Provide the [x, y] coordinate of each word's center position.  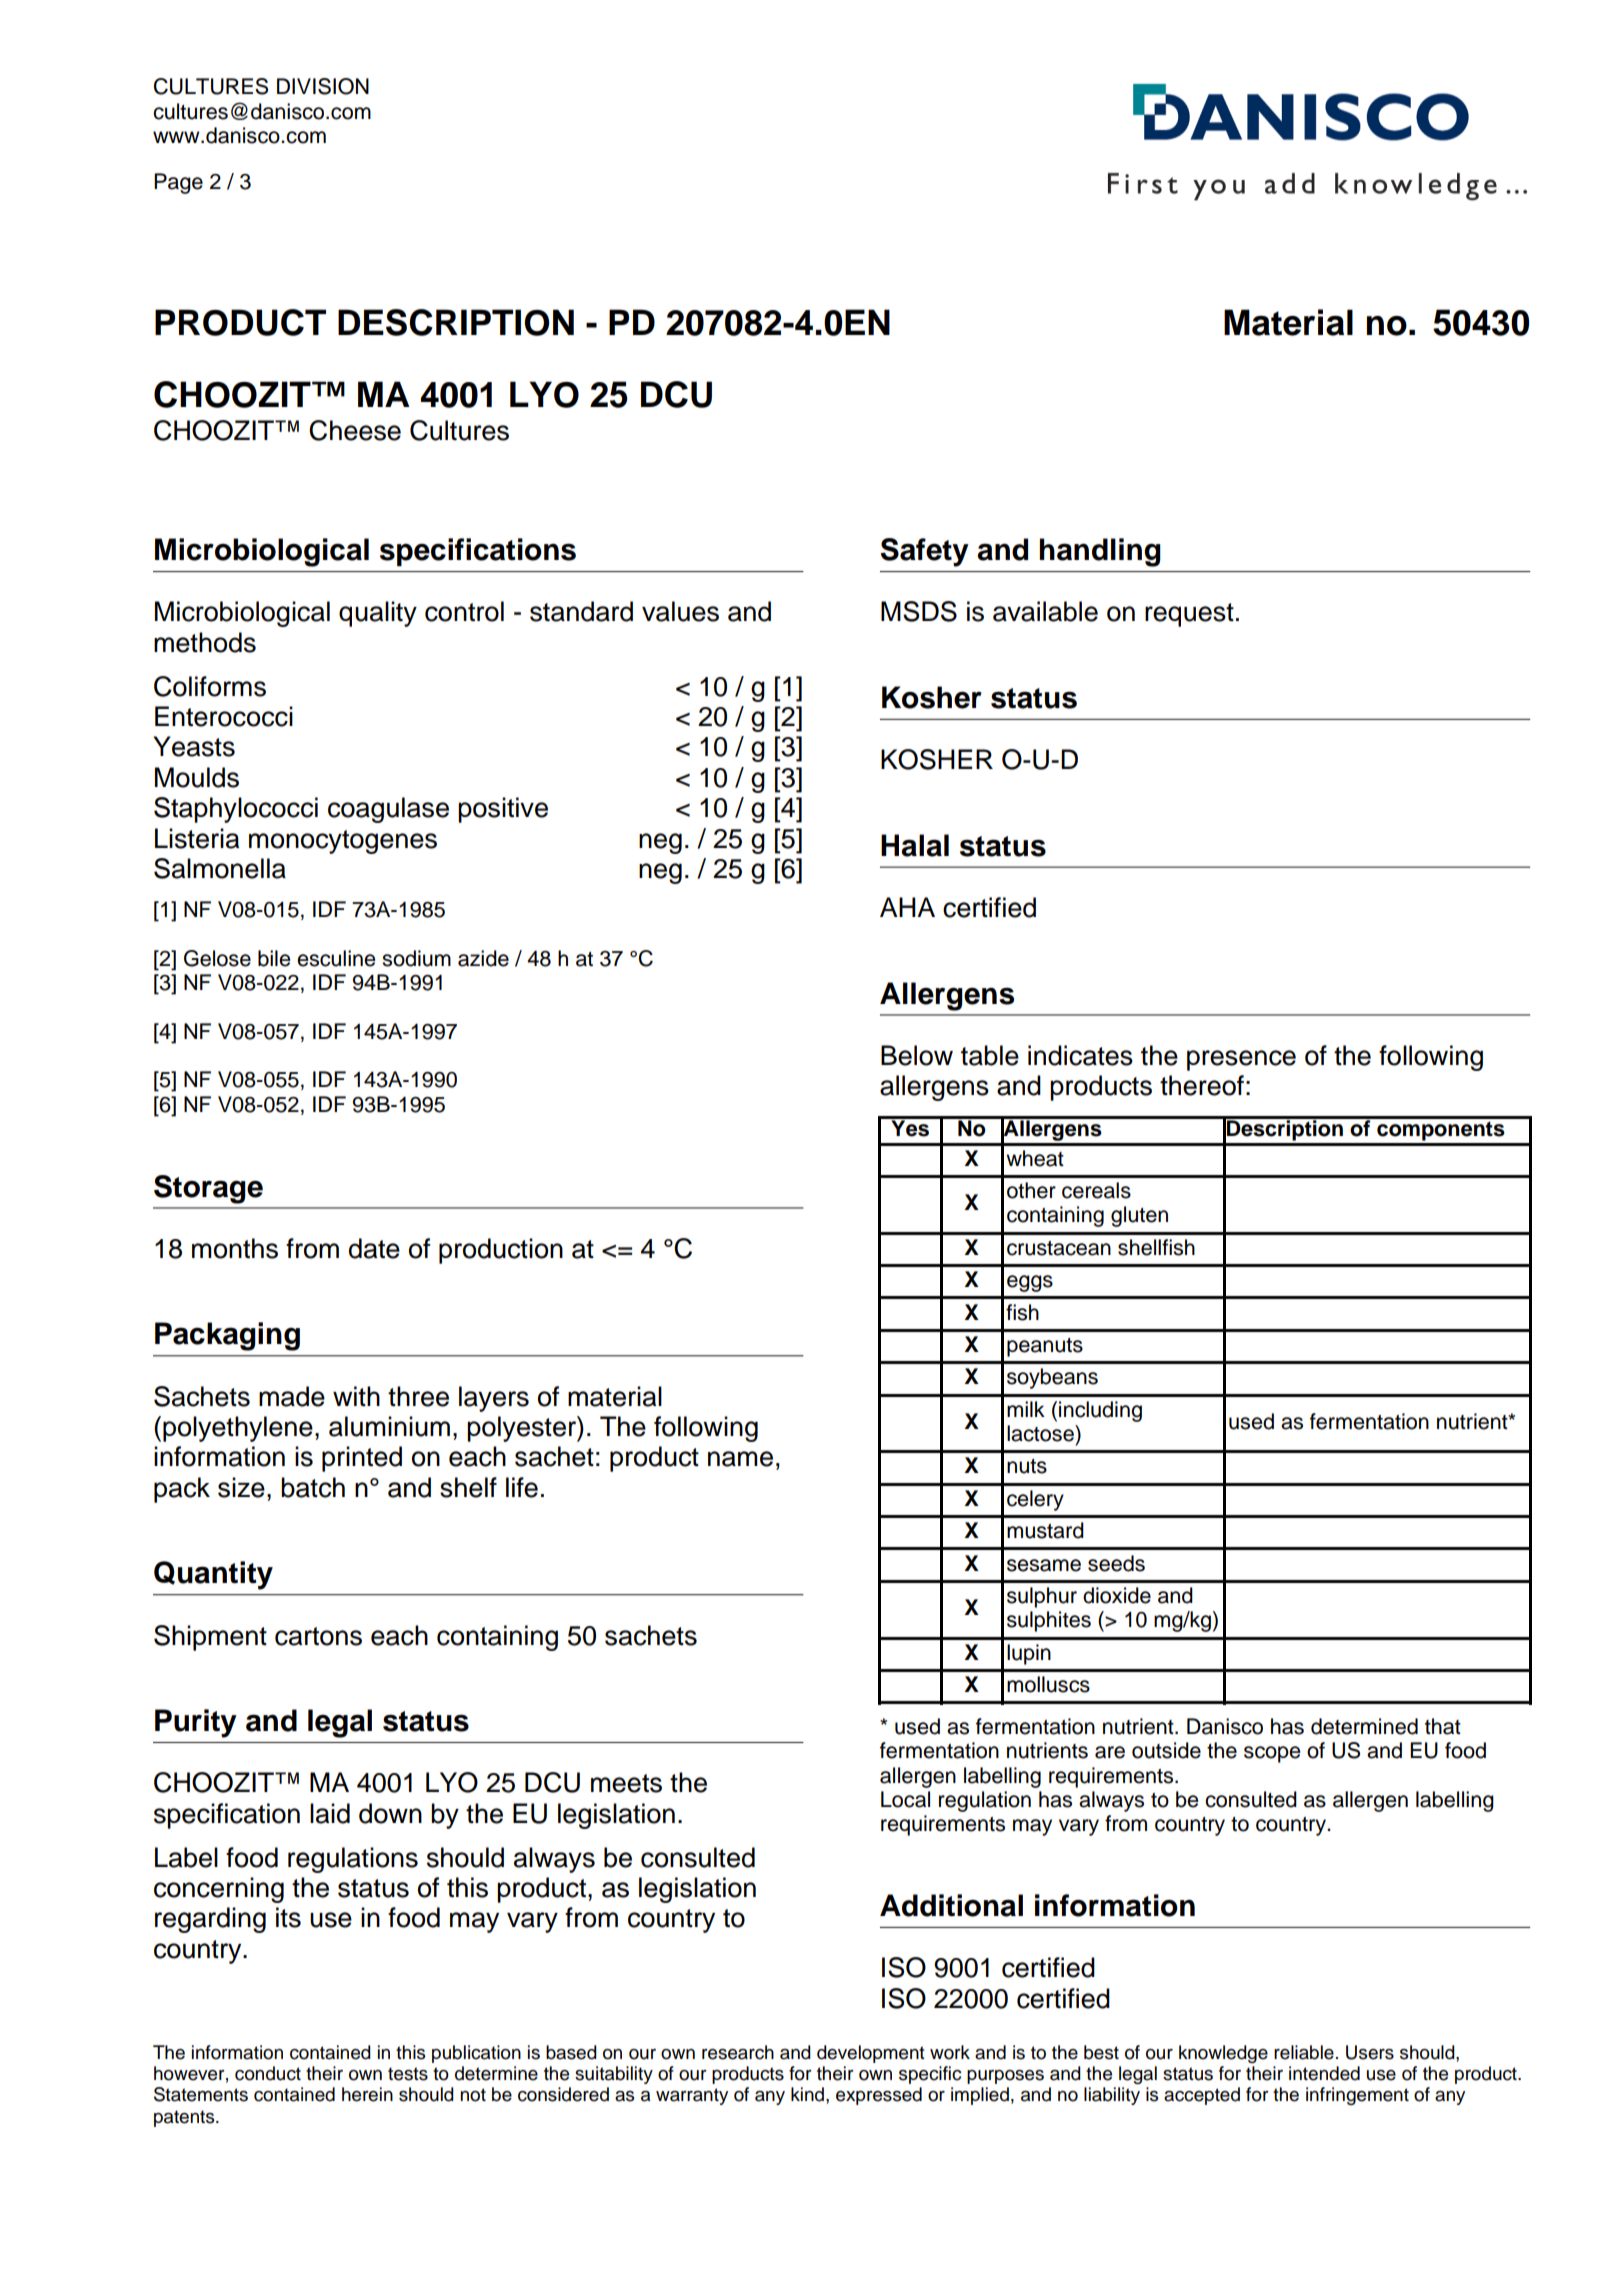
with [356, 1396]
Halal [915, 845]
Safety [924, 552]
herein [367, 2094]
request [1189, 615]
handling [1100, 552]
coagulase [388, 810]
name [740, 1459]
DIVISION [323, 86]
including [1100, 1411]
